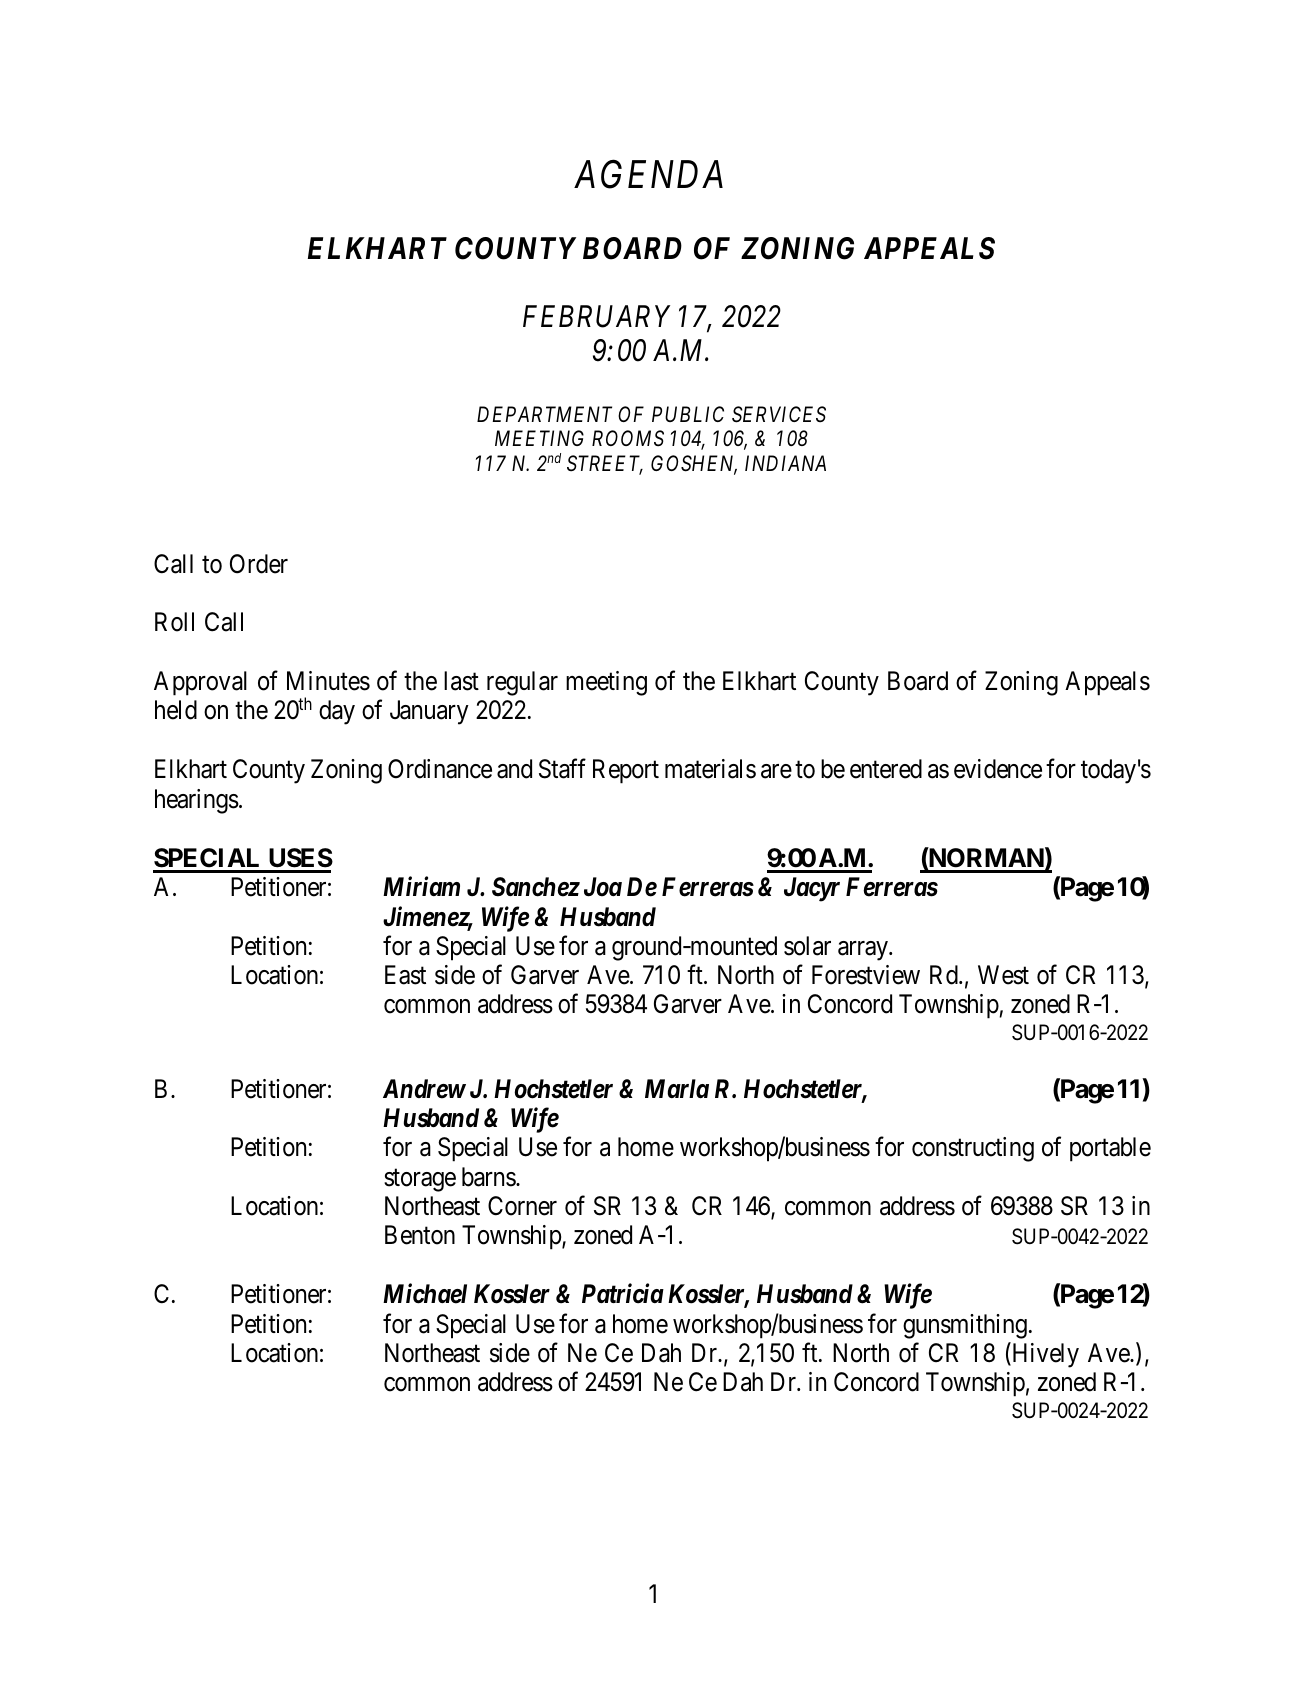 The height and width of the screenshot is (1686, 1303). Describe the element at coordinates (998, 769) in the screenshot. I see `evidence` at that location.
